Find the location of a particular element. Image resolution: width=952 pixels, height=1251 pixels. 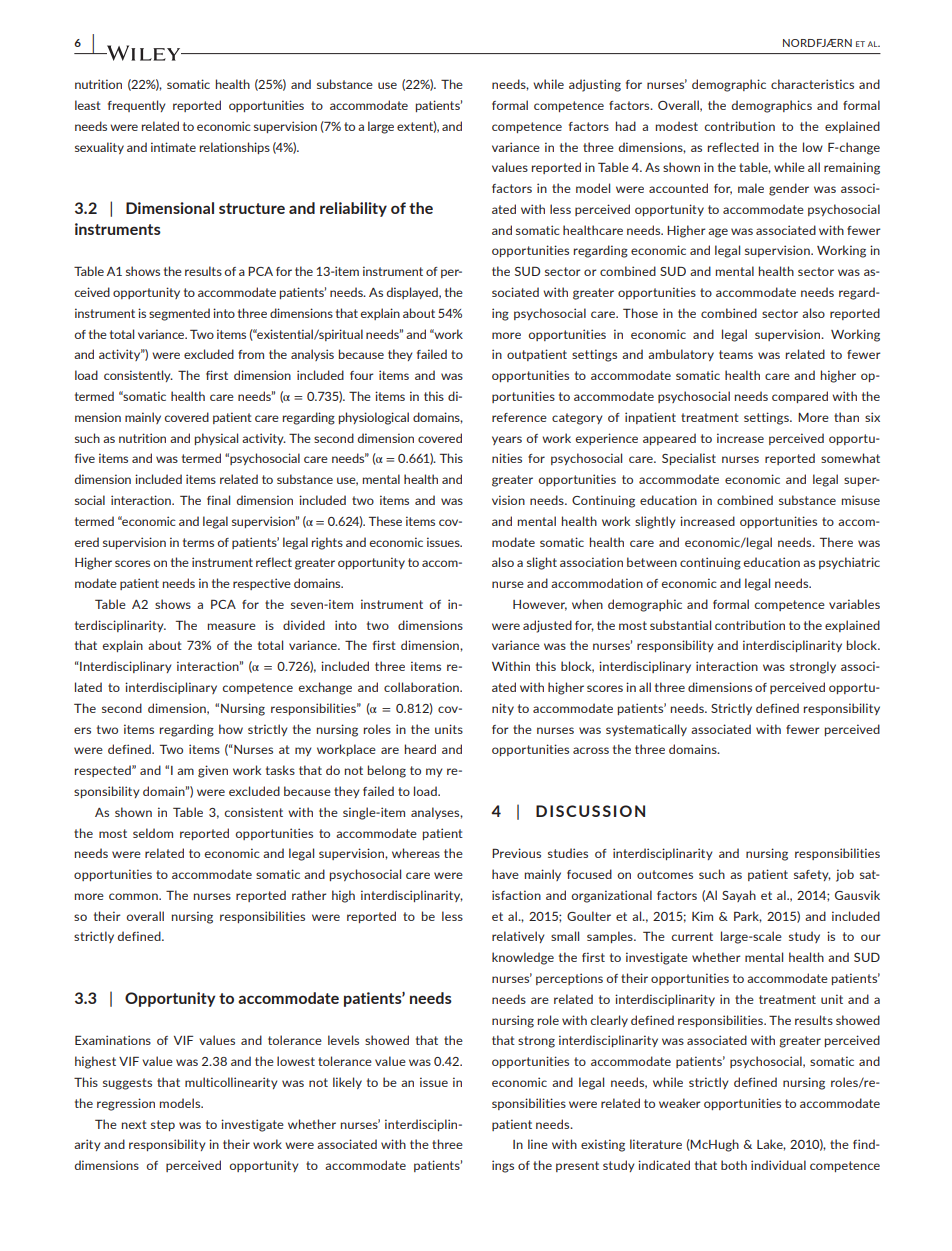

adjusting is located at coordinates (595, 85).
